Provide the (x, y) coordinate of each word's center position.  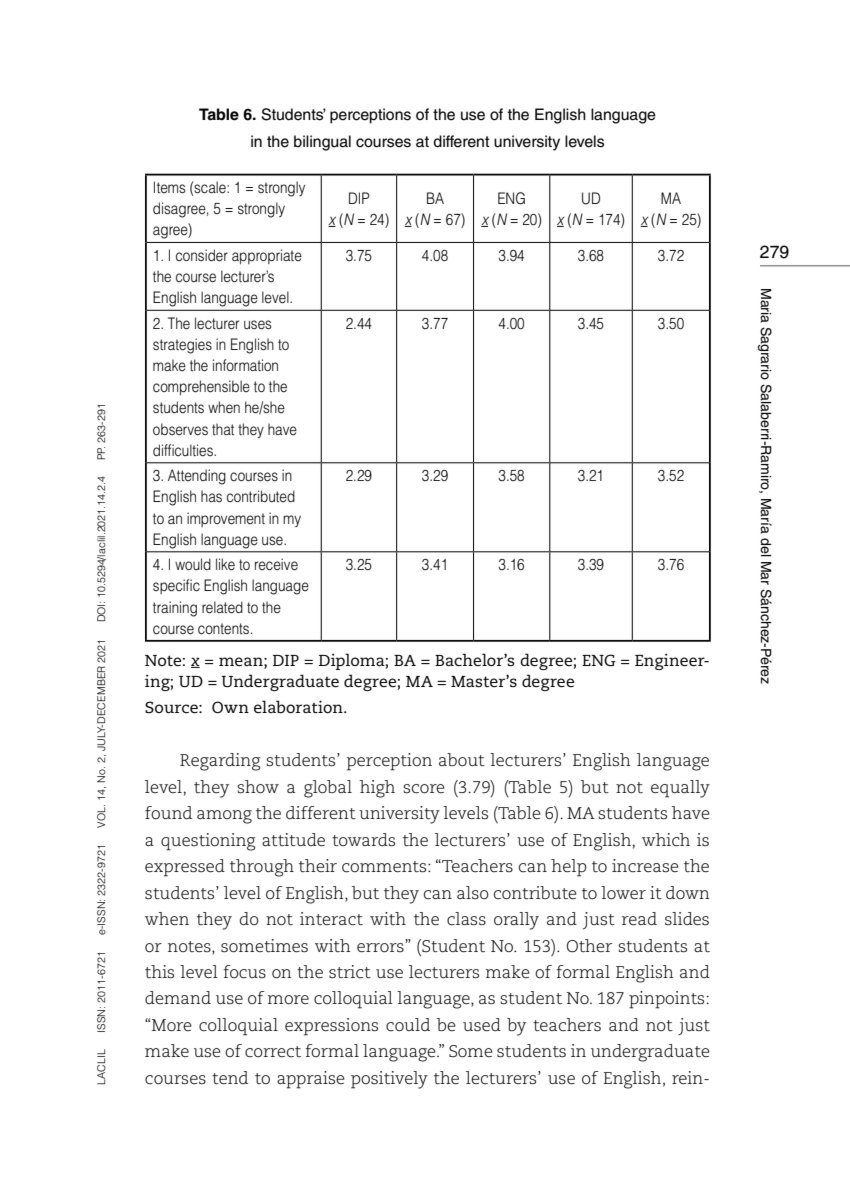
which (666, 840)
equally (680, 789)
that (223, 429)
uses (258, 325)
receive (276, 564)
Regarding (220, 762)
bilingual (322, 143)
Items (170, 187)
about (462, 760)
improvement (226, 519)
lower (623, 893)
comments (385, 867)
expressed (185, 868)
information (245, 365)
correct (273, 1052)
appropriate (267, 256)
